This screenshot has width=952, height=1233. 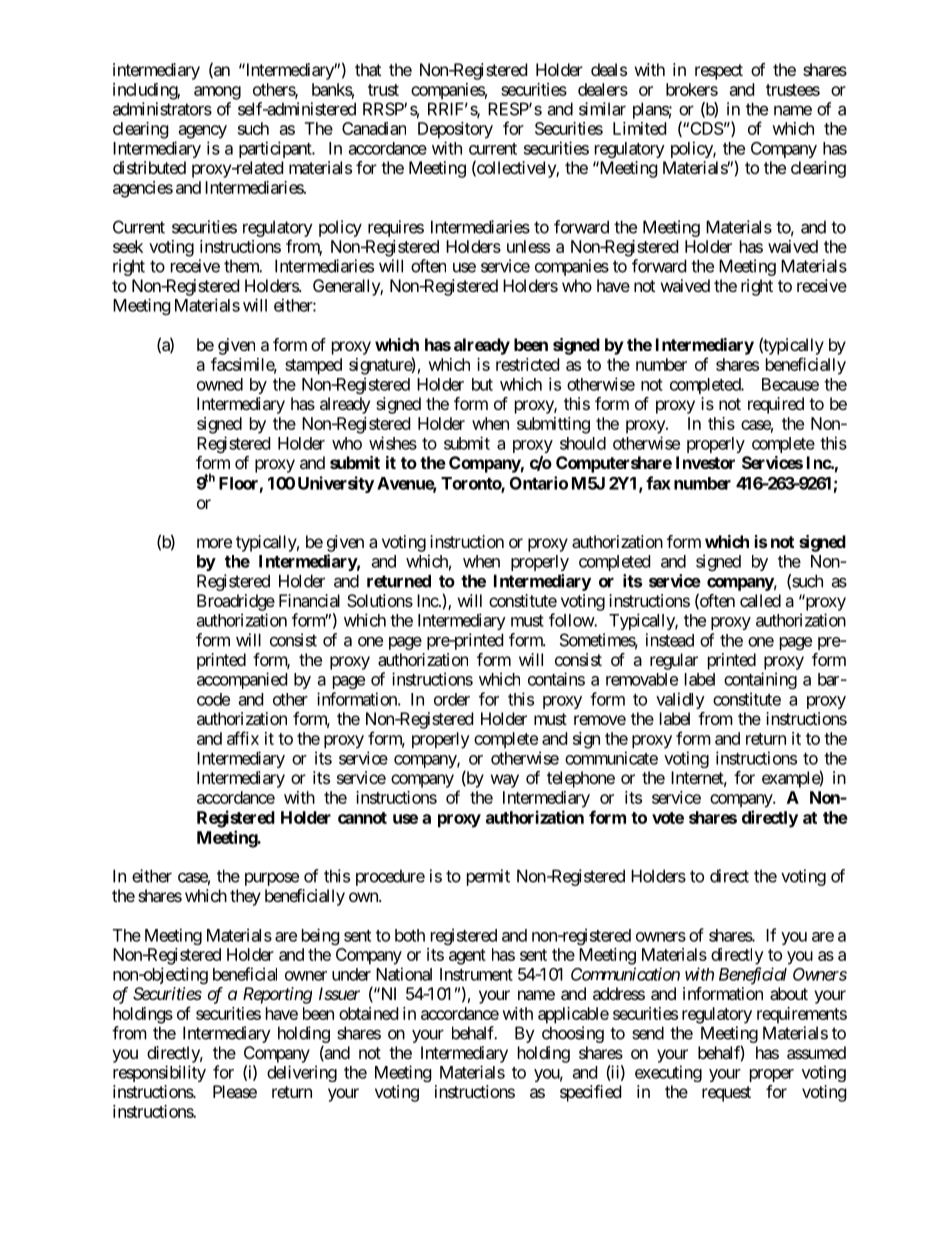 What do you see at coordinates (639, 128) in the screenshot?
I see `Limited` at bounding box center [639, 128].
